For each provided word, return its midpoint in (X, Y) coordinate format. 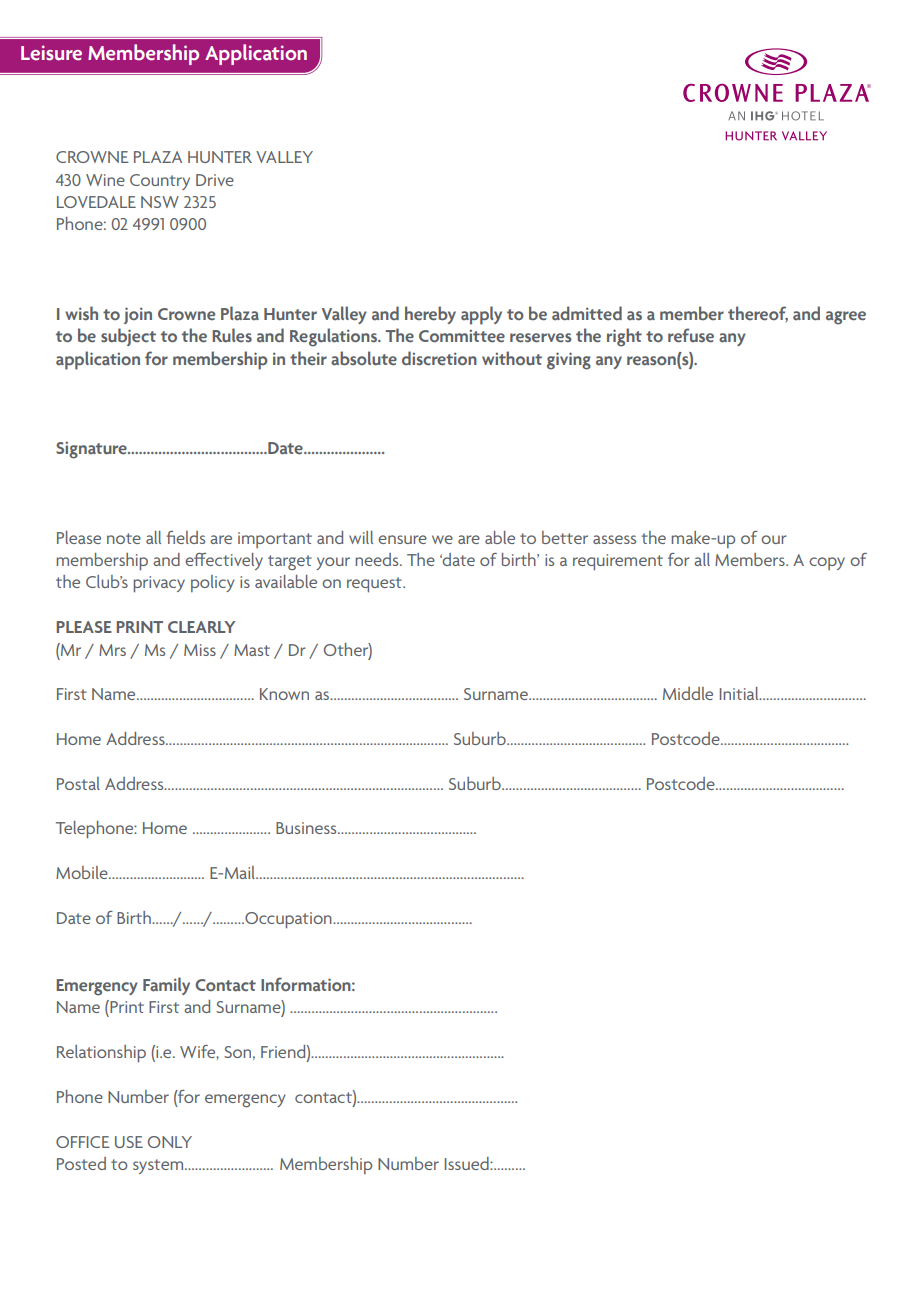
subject (128, 337)
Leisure (51, 53)
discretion (439, 358)
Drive (215, 180)
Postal (78, 783)
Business (307, 828)
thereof (758, 314)
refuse (691, 335)
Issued (468, 1163)
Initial (740, 693)
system (159, 1166)
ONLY (170, 1142)
